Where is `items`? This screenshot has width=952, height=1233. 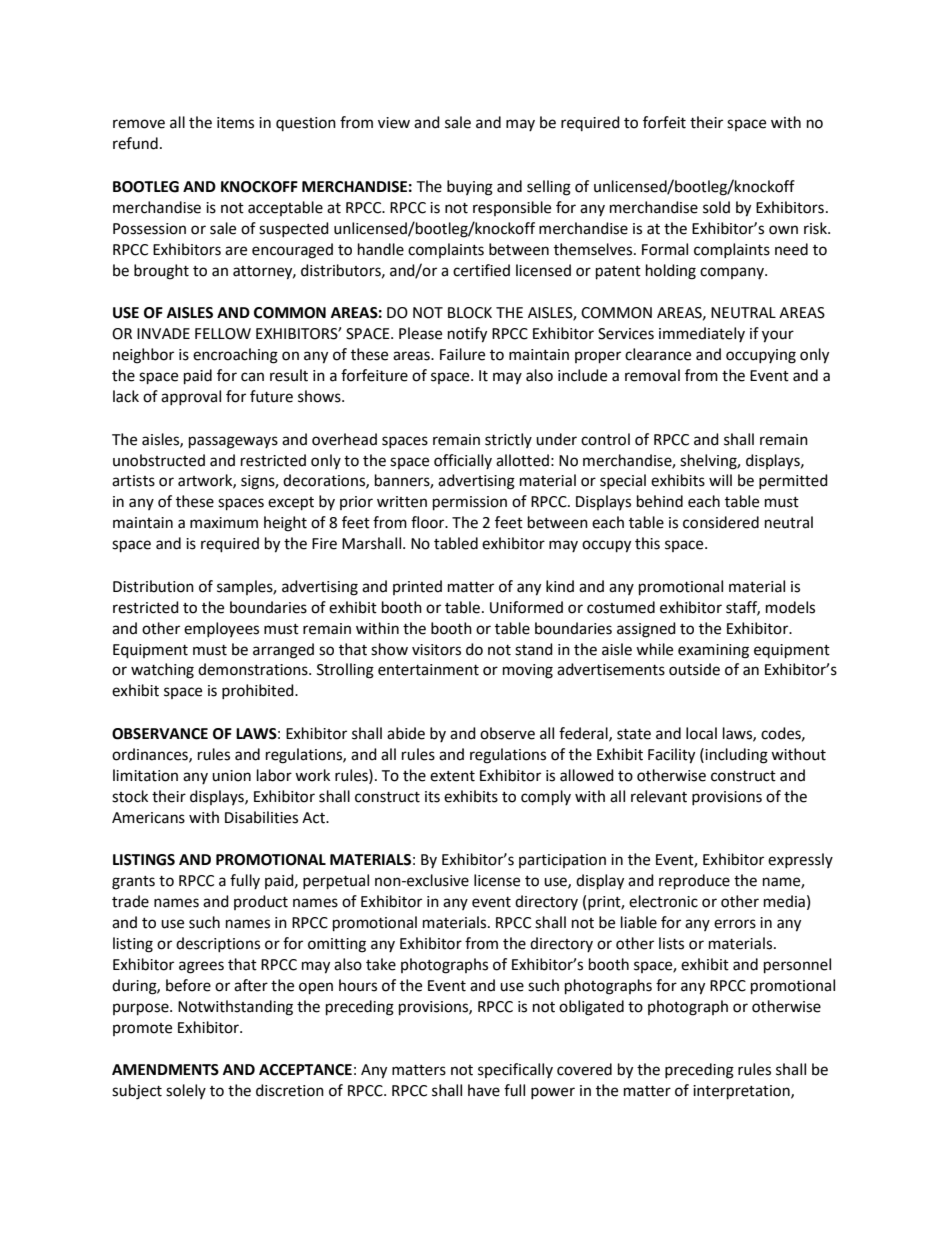 items is located at coordinates (235, 123).
